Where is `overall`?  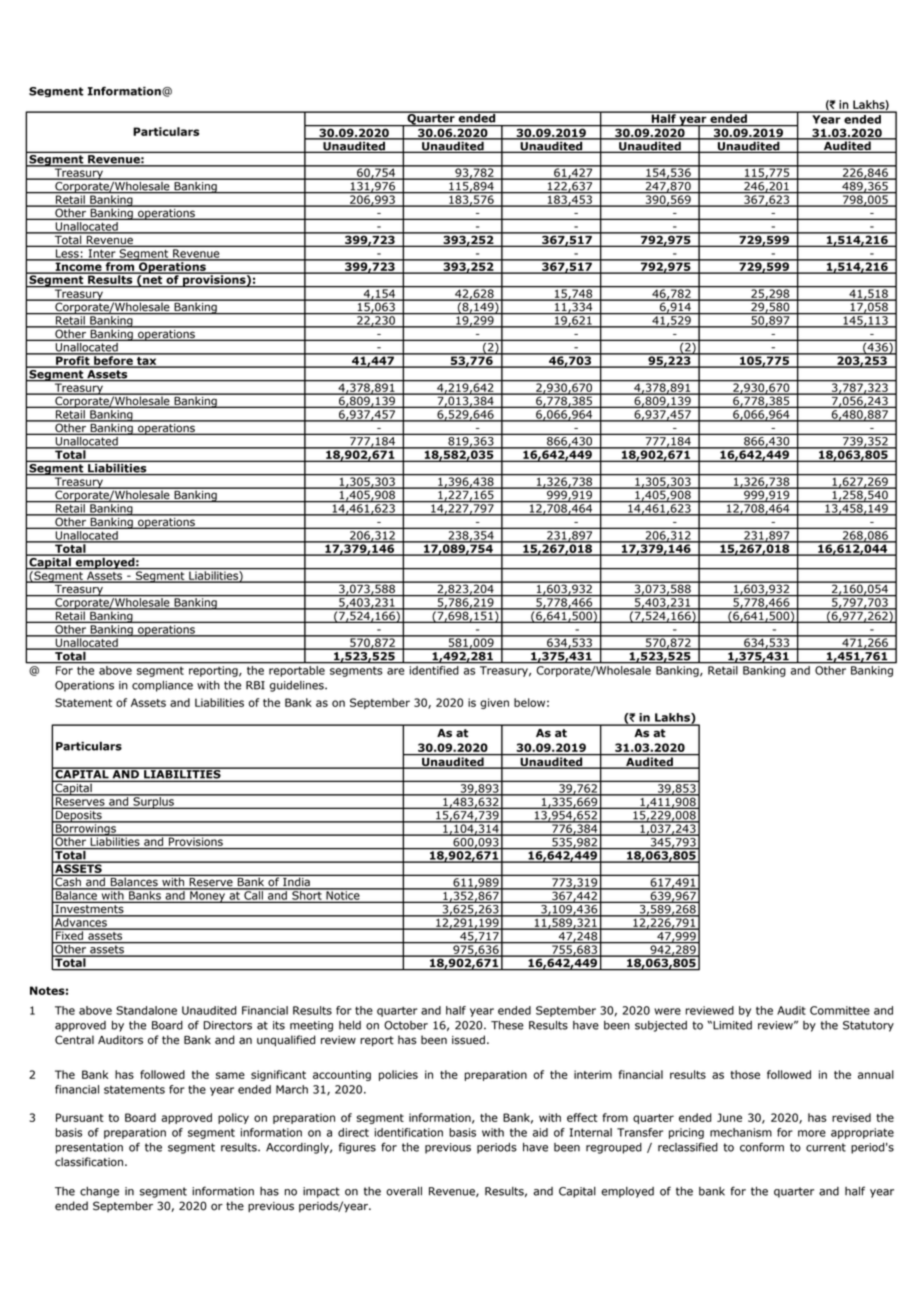
overall is located at coordinates (404, 1191).
